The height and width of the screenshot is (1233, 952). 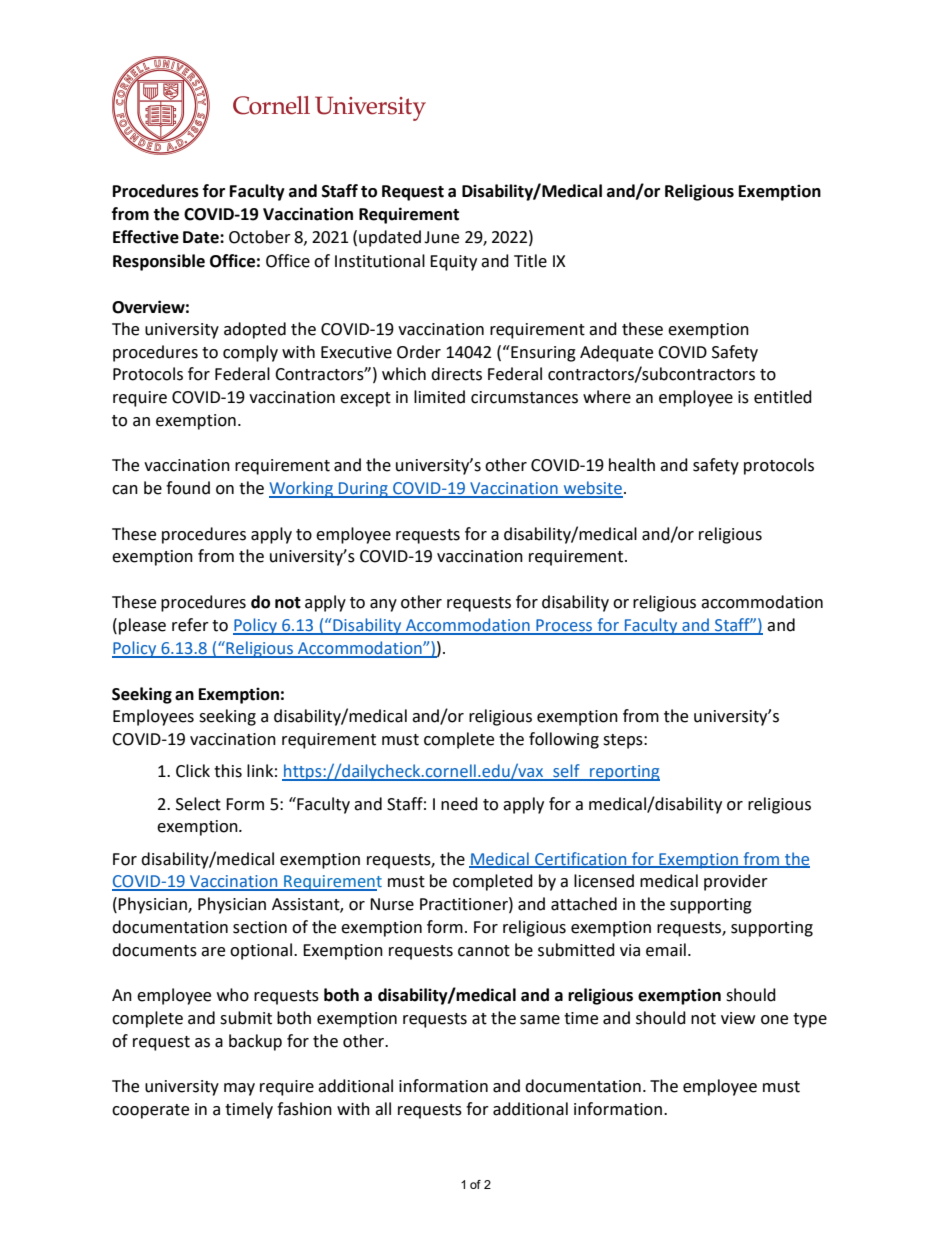 I want to click on may, so click(x=239, y=1089).
